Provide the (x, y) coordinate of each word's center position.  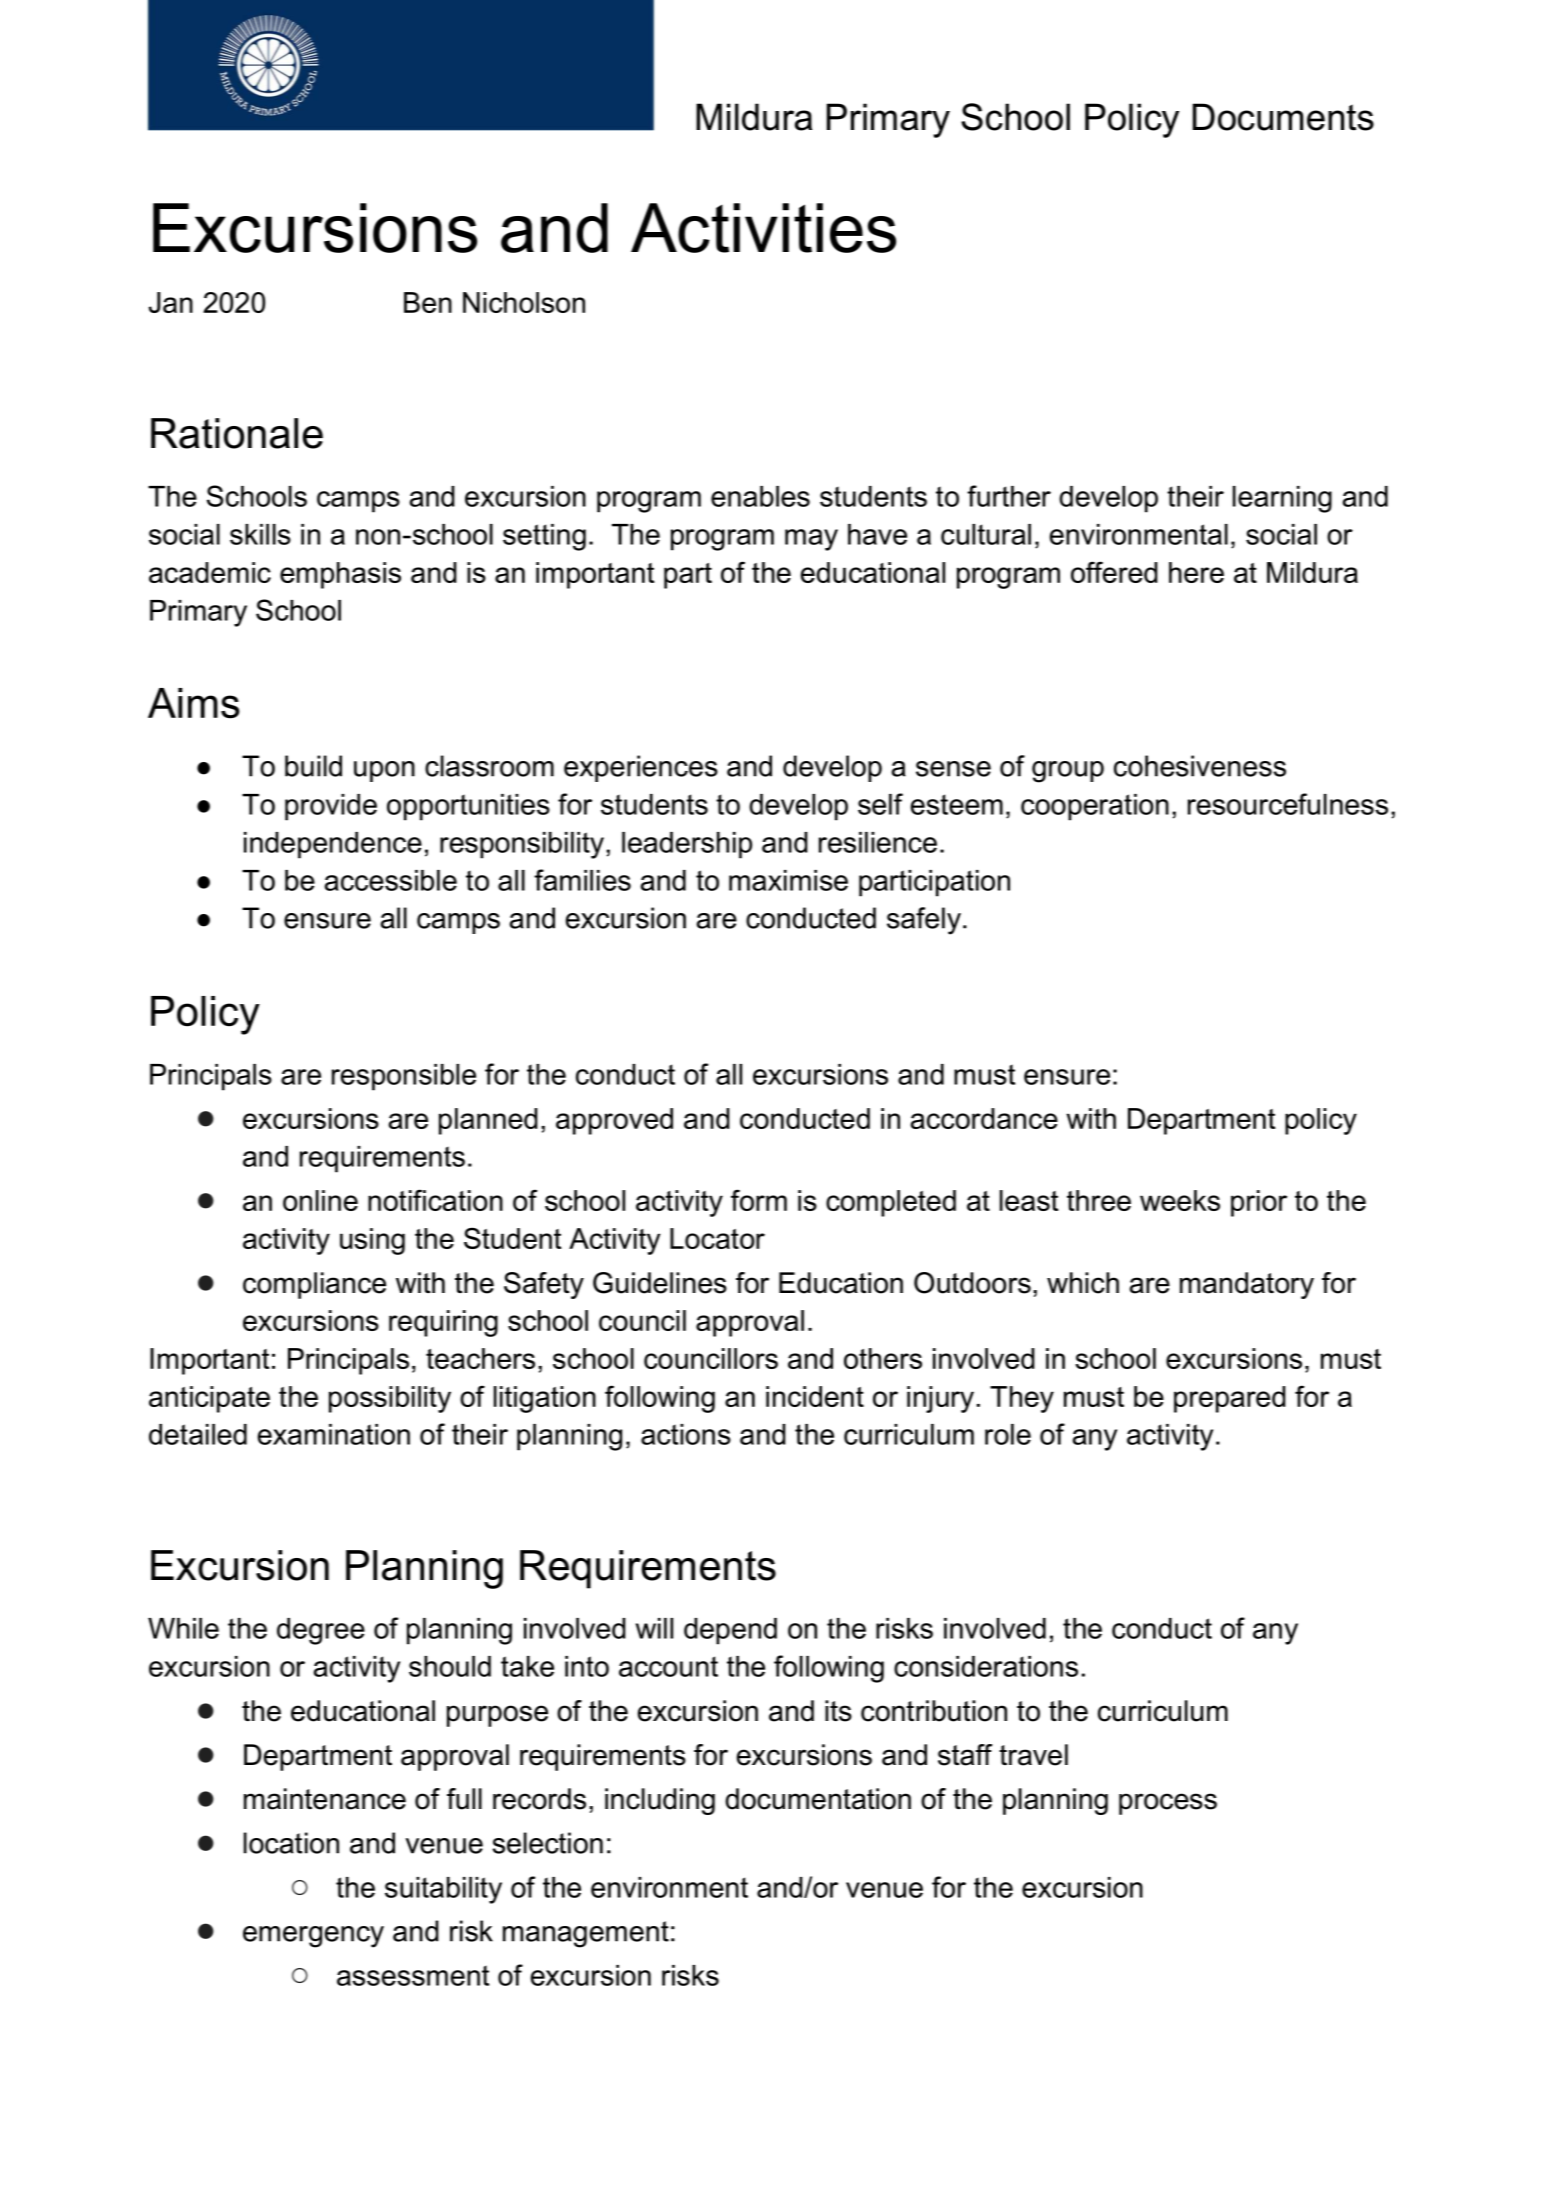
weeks (1180, 1200)
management (586, 1934)
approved (614, 1121)
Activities (763, 228)
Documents (1283, 117)
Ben (428, 302)
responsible (404, 1077)
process (1168, 1804)
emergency (313, 1937)
